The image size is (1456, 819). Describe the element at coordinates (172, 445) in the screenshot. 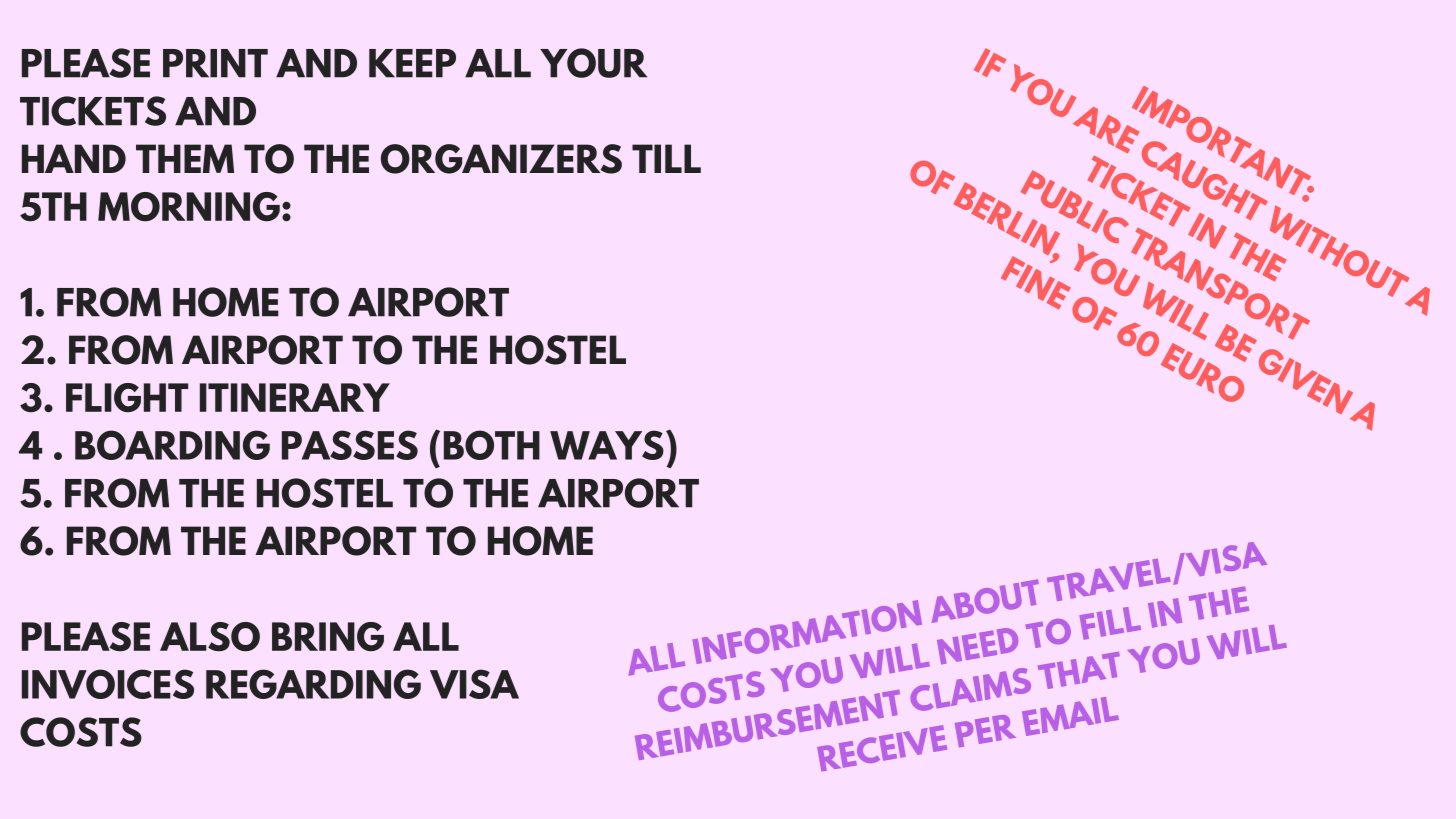

I see `BOARDING` at that location.
